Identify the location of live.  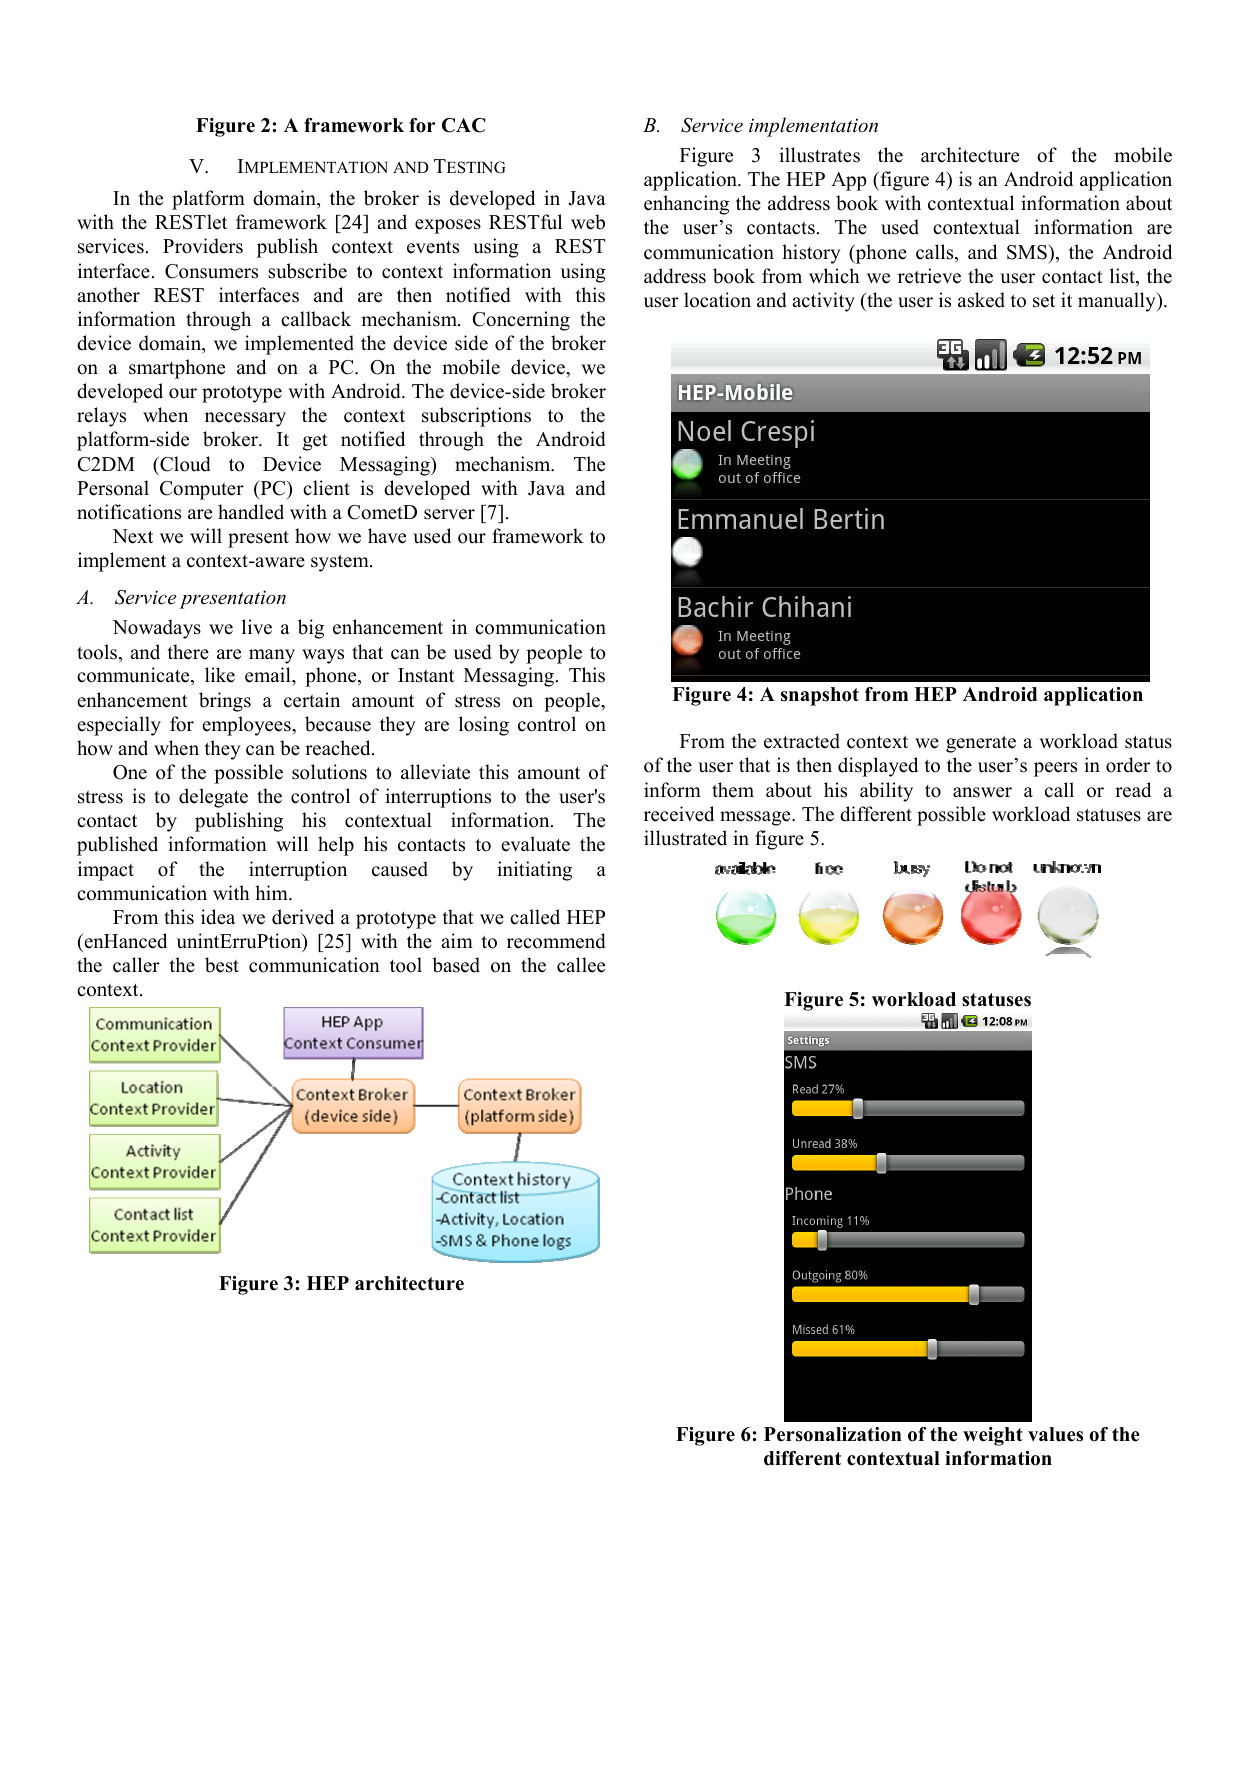
(257, 627).
